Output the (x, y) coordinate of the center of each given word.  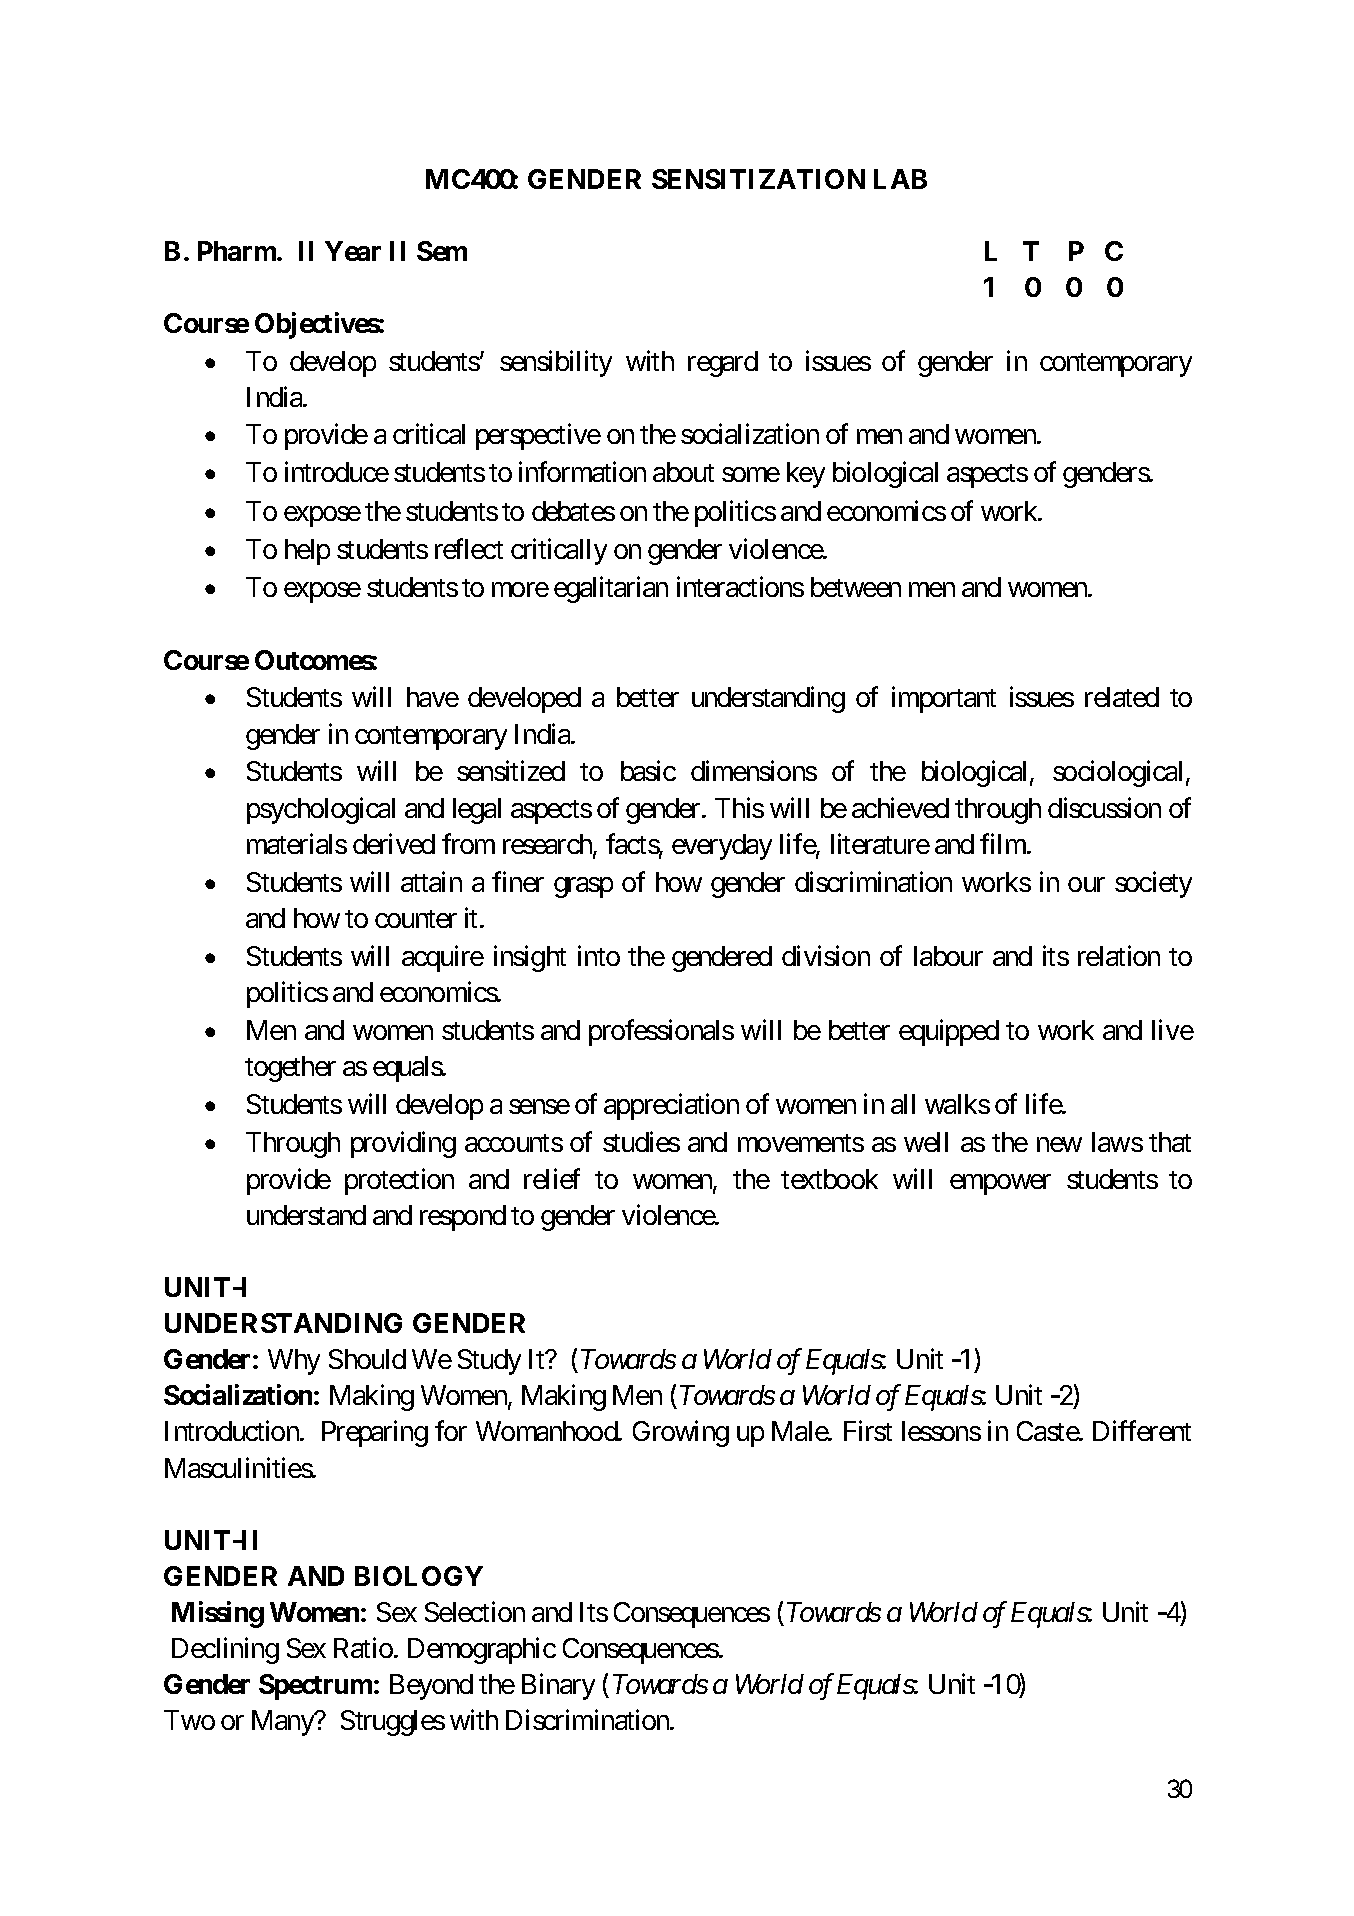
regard (723, 364)
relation (1119, 955)
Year (353, 251)
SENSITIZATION (758, 179)
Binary (558, 1687)
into (599, 955)
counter (416, 919)
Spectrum (315, 1687)
